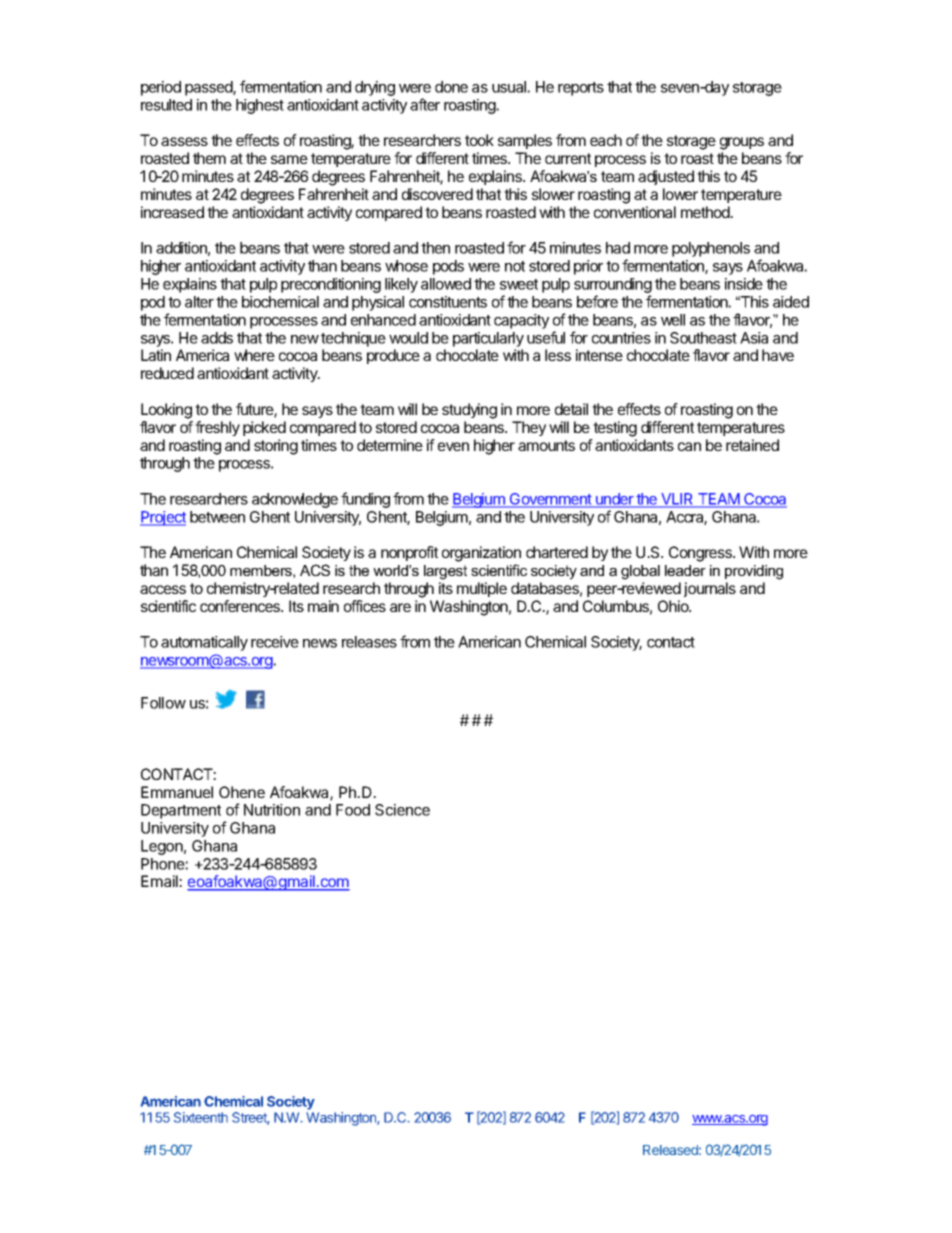 This screenshot has height=1233, width=952. Describe the element at coordinates (674, 606) in the screenshot. I see `Ohio` at that location.
